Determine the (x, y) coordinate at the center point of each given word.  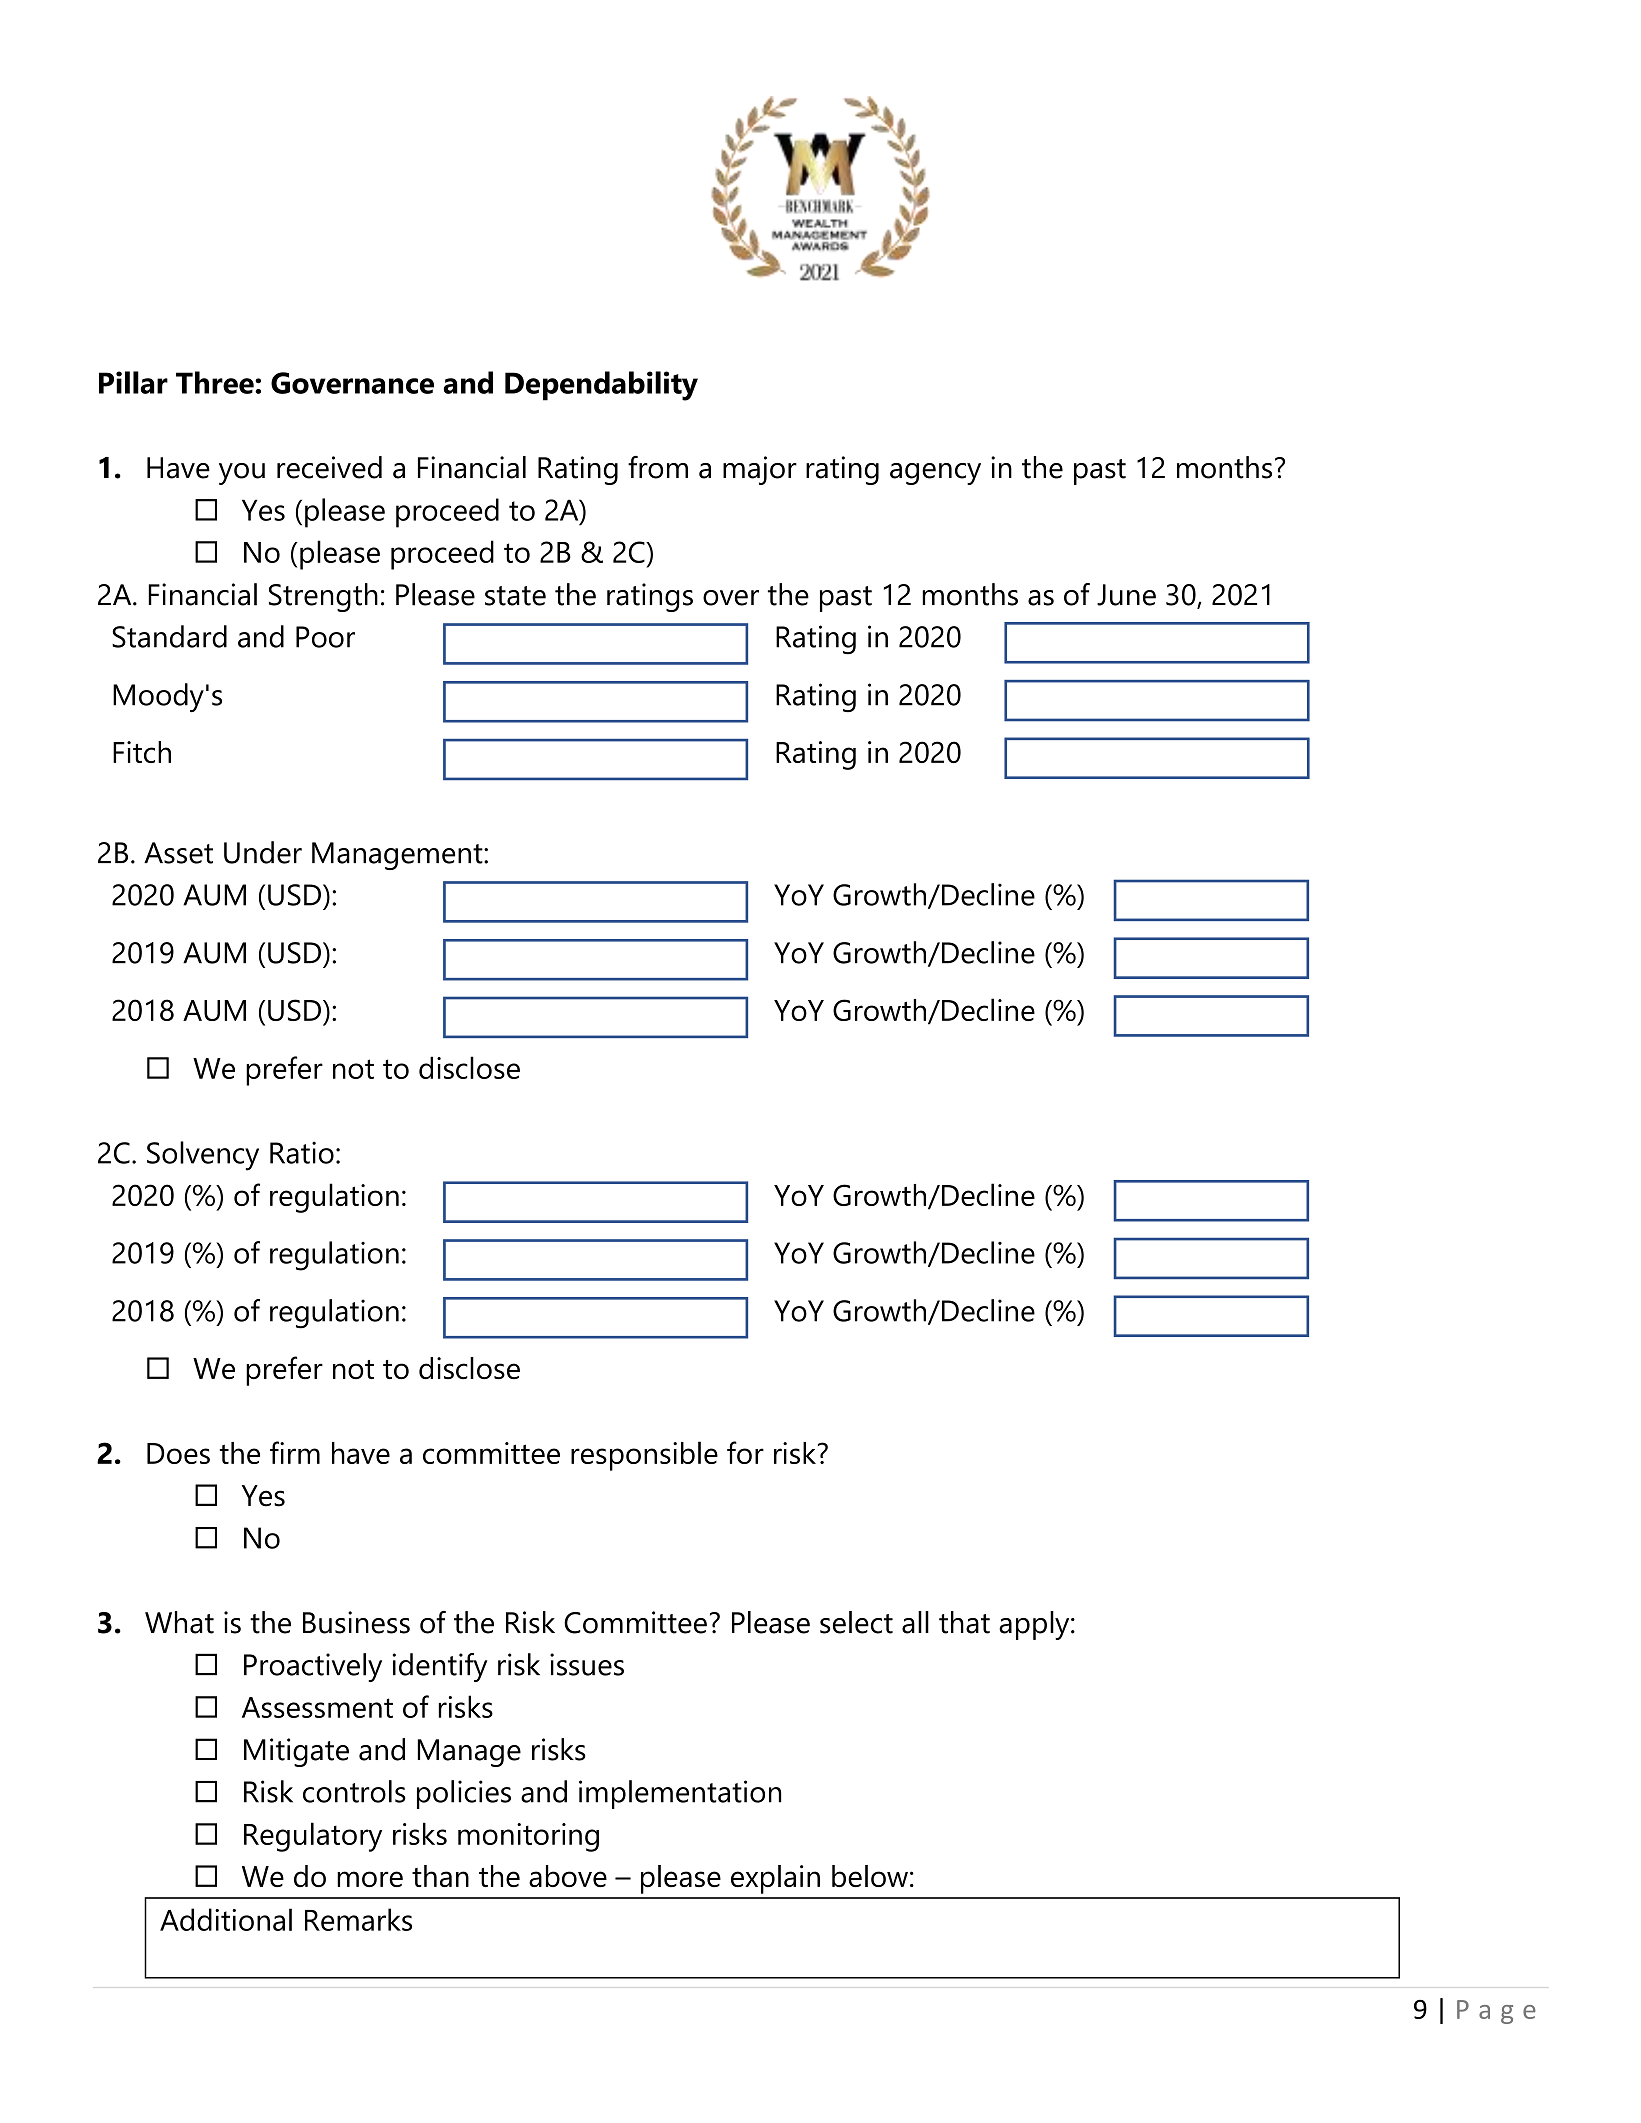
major (760, 470)
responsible (644, 1456)
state (515, 596)
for (745, 1452)
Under (263, 852)
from (658, 467)
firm (295, 1452)
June (1126, 595)
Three (216, 382)
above (568, 1876)
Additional (226, 1919)
